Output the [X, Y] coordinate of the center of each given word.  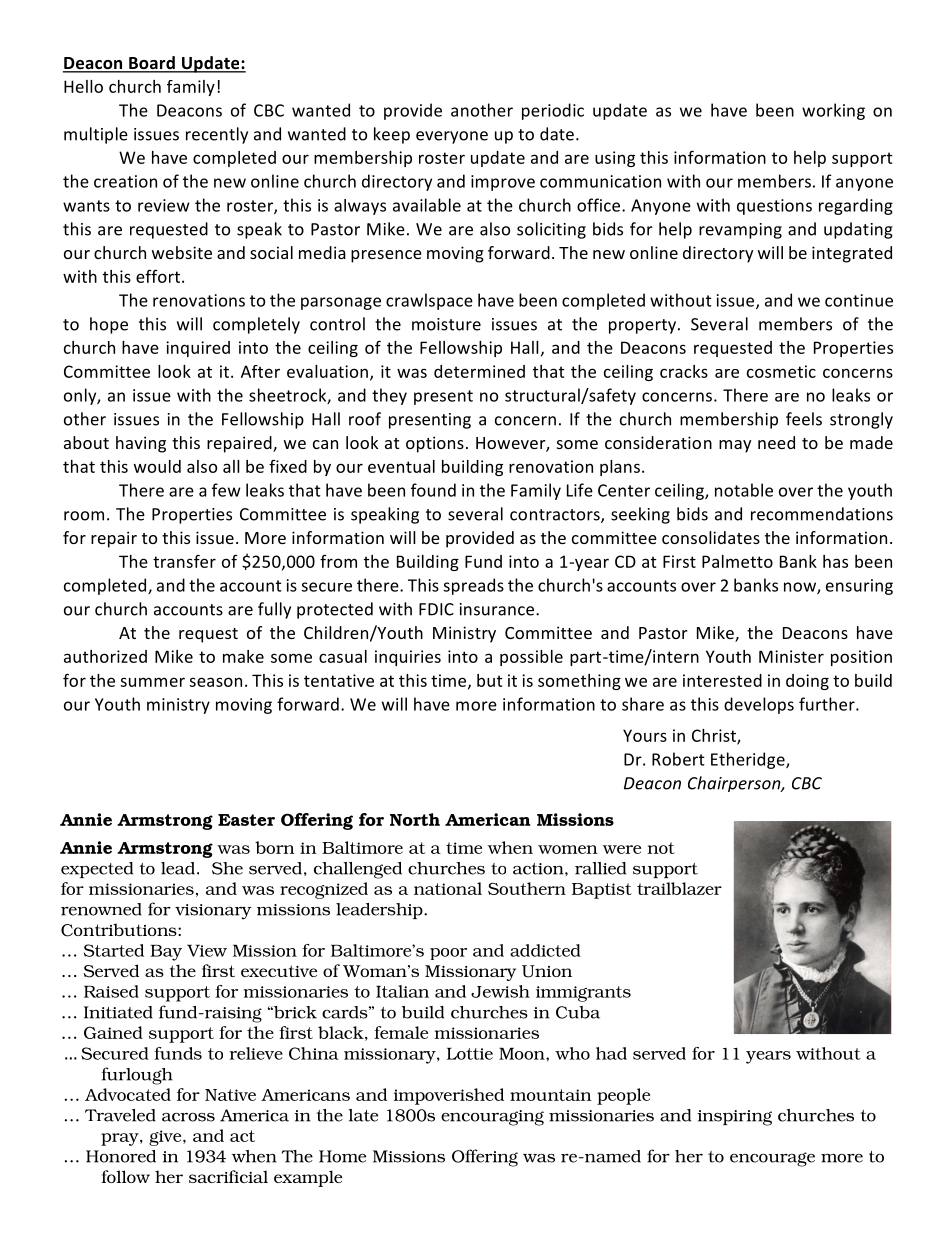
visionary [213, 912]
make [243, 656]
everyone [452, 137]
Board [152, 64]
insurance [498, 609]
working [833, 111]
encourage [772, 1159]
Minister [791, 656]
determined [479, 371]
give [166, 1138]
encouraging [492, 1118]
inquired [198, 349]
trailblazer [679, 888]
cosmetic [781, 371]
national [448, 888]
